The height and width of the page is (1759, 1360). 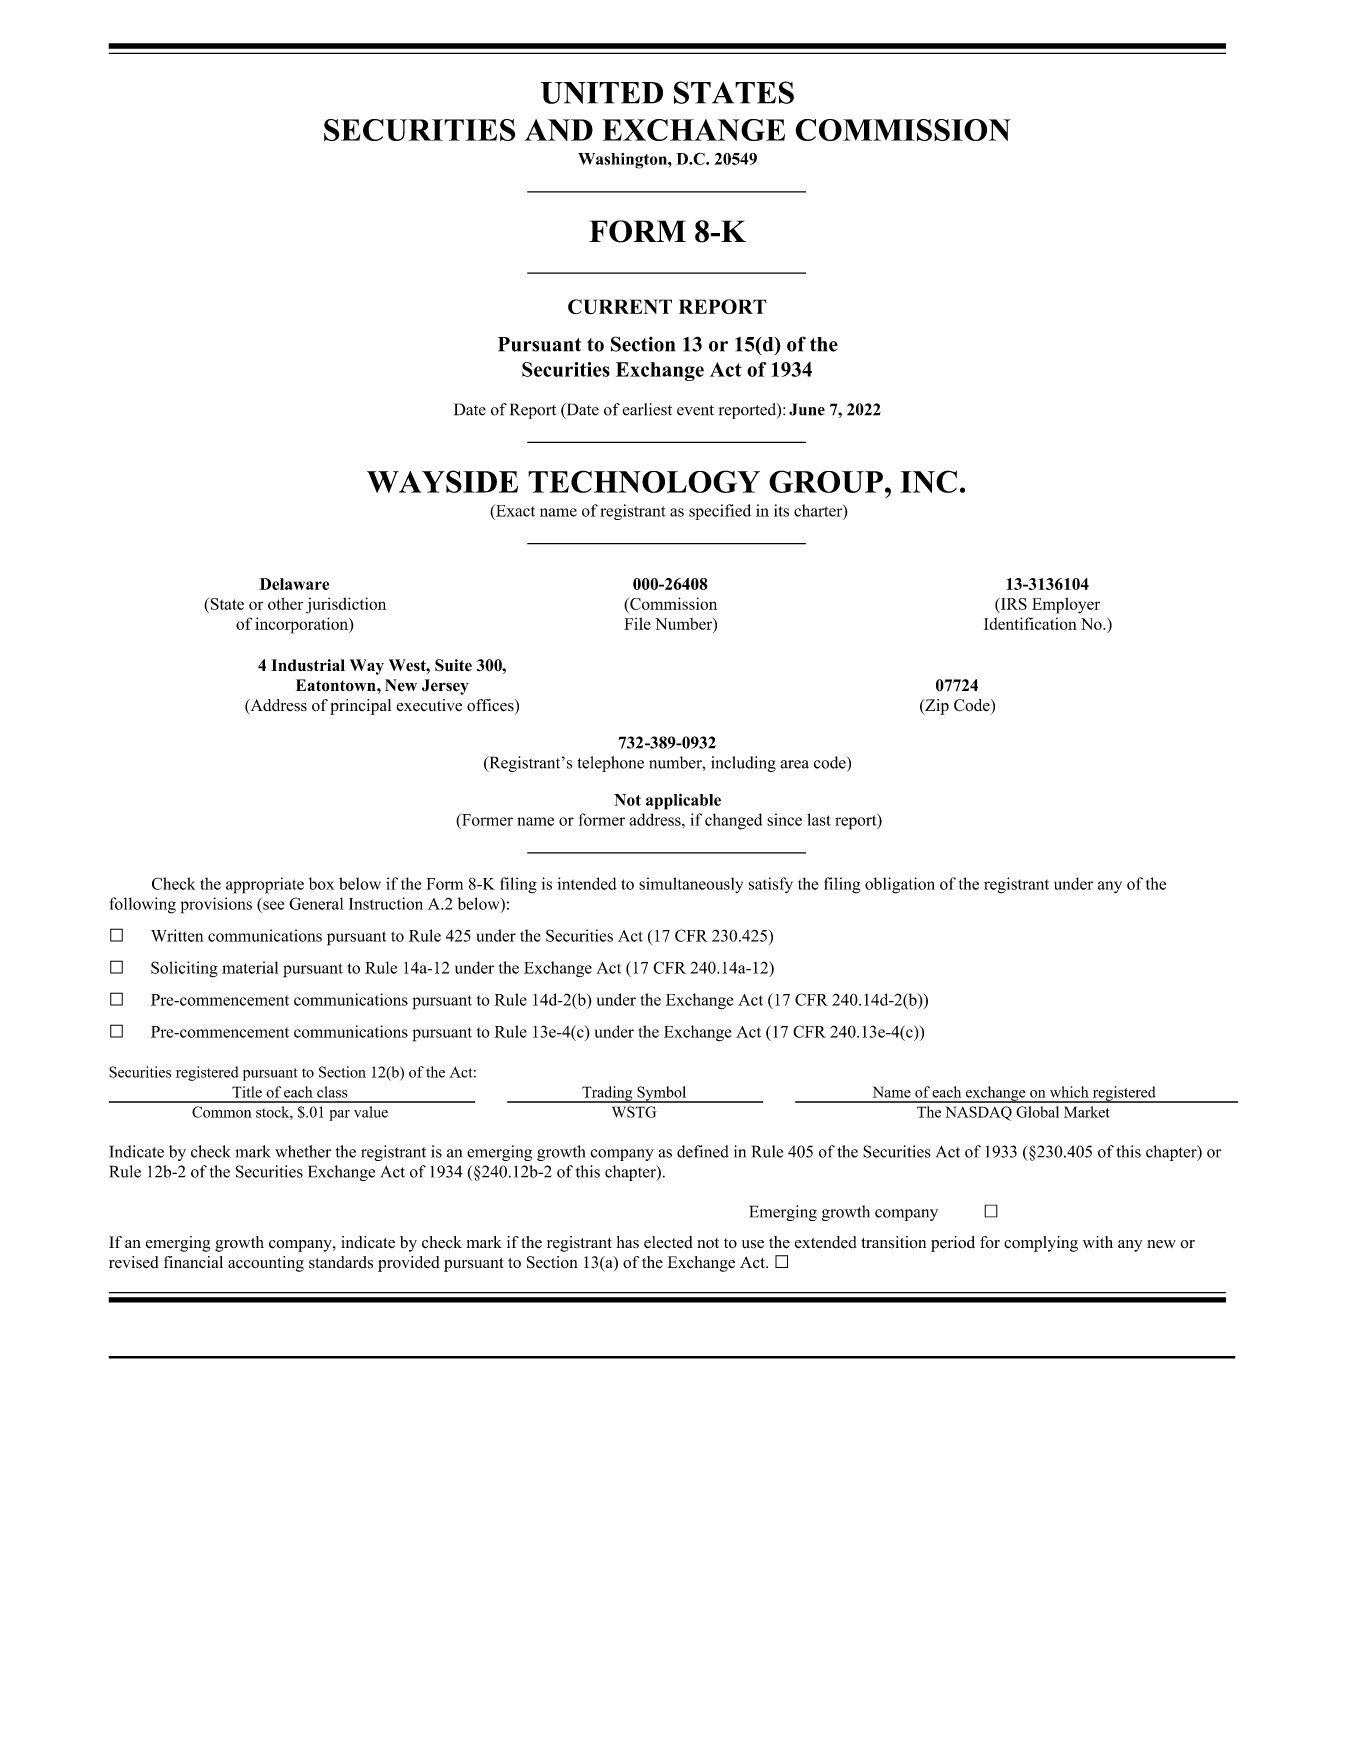 I want to click on June, so click(x=807, y=409).
